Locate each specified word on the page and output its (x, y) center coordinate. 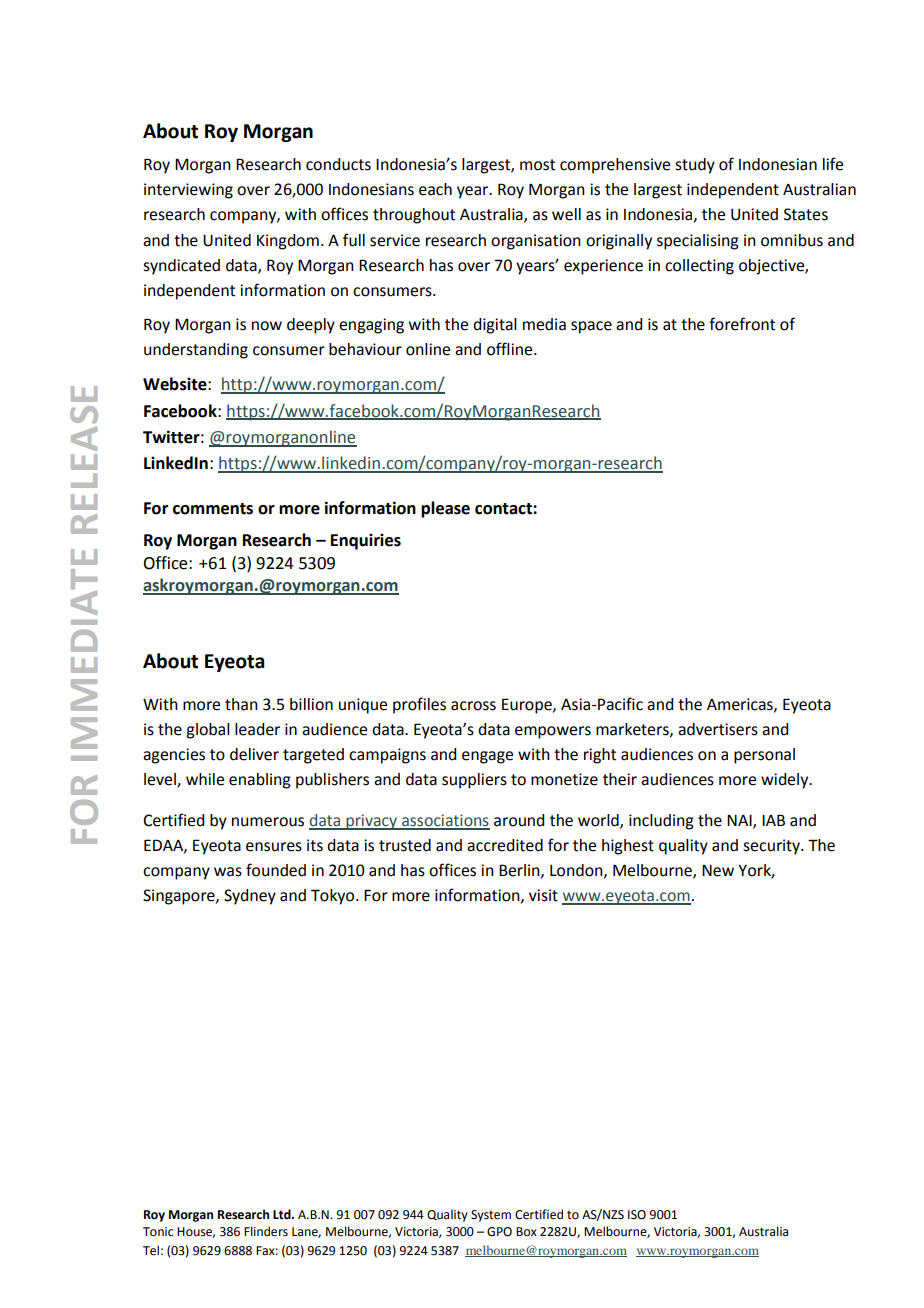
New (718, 871)
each (435, 189)
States (806, 214)
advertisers (718, 729)
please (445, 509)
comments (213, 509)
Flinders (266, 1231)
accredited (505, 845)
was (228, 872)
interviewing (188, 191)
